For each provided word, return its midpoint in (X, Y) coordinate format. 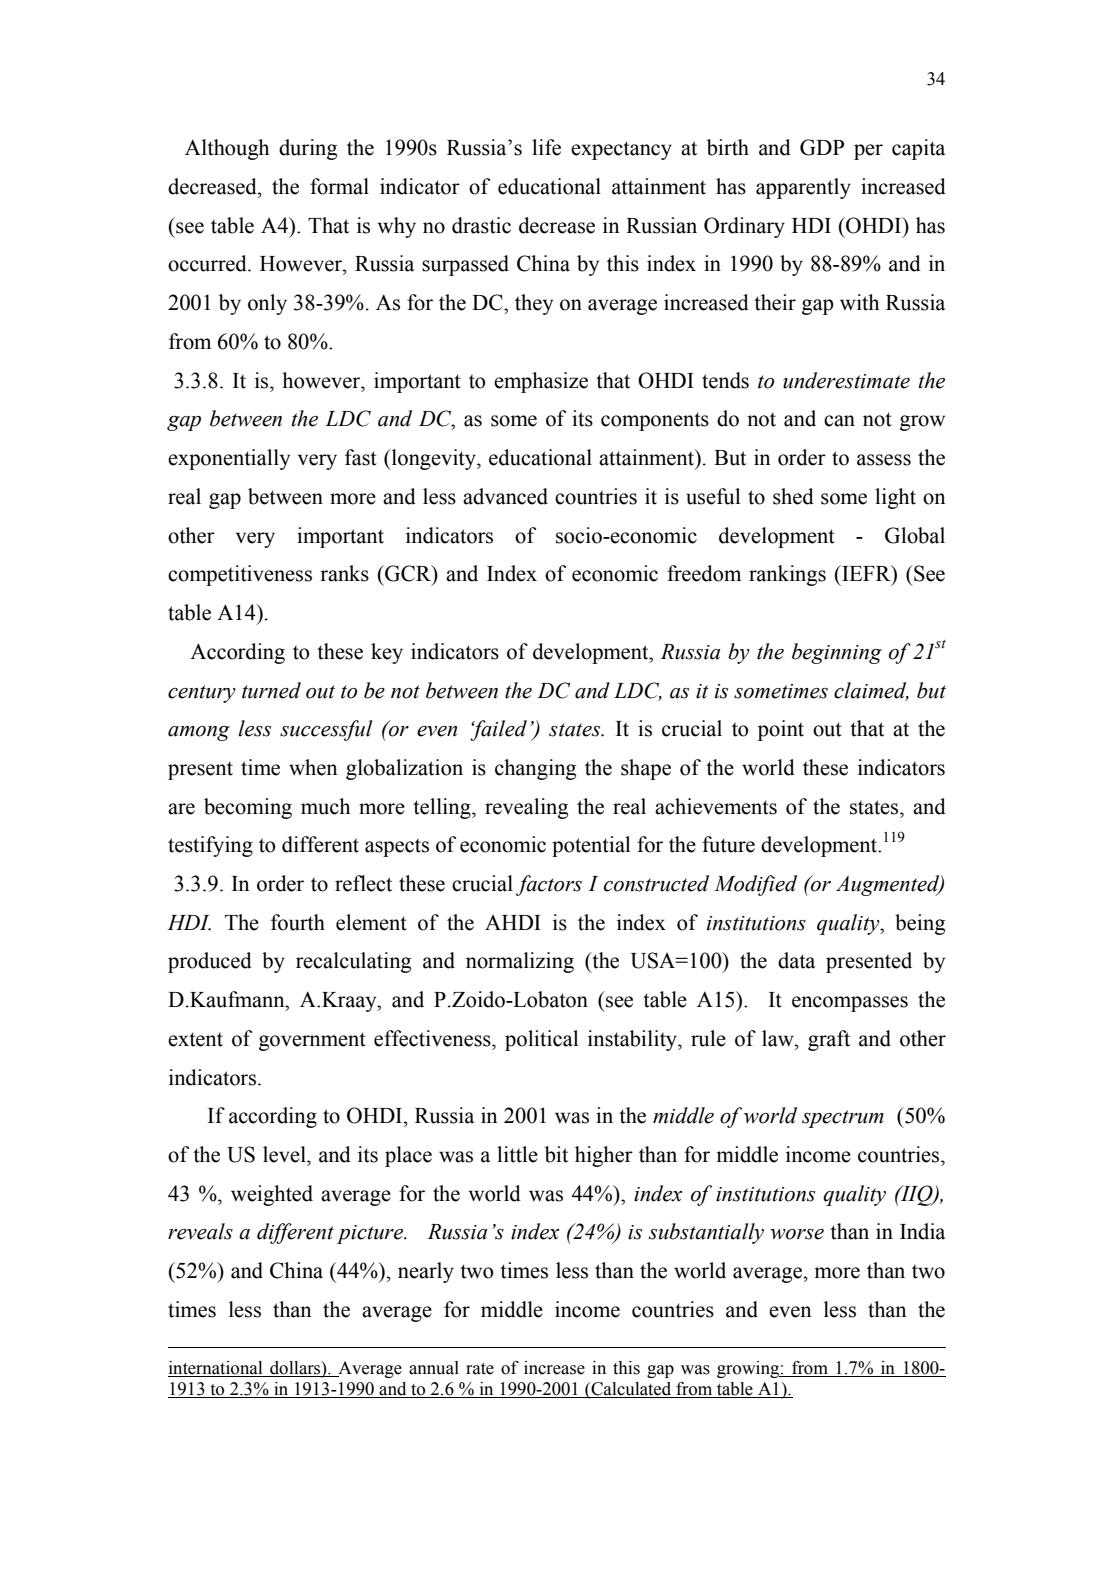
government (312, 1041)
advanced (505, 496)
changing (535, 769)
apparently (803, 188)
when (313, 767)
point (781, 730)
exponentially (229, 459)
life (546, 147)
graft (829, 1040)
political (541, 1040)
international (215, 1368)
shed (793, 496)
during (308, 149)
